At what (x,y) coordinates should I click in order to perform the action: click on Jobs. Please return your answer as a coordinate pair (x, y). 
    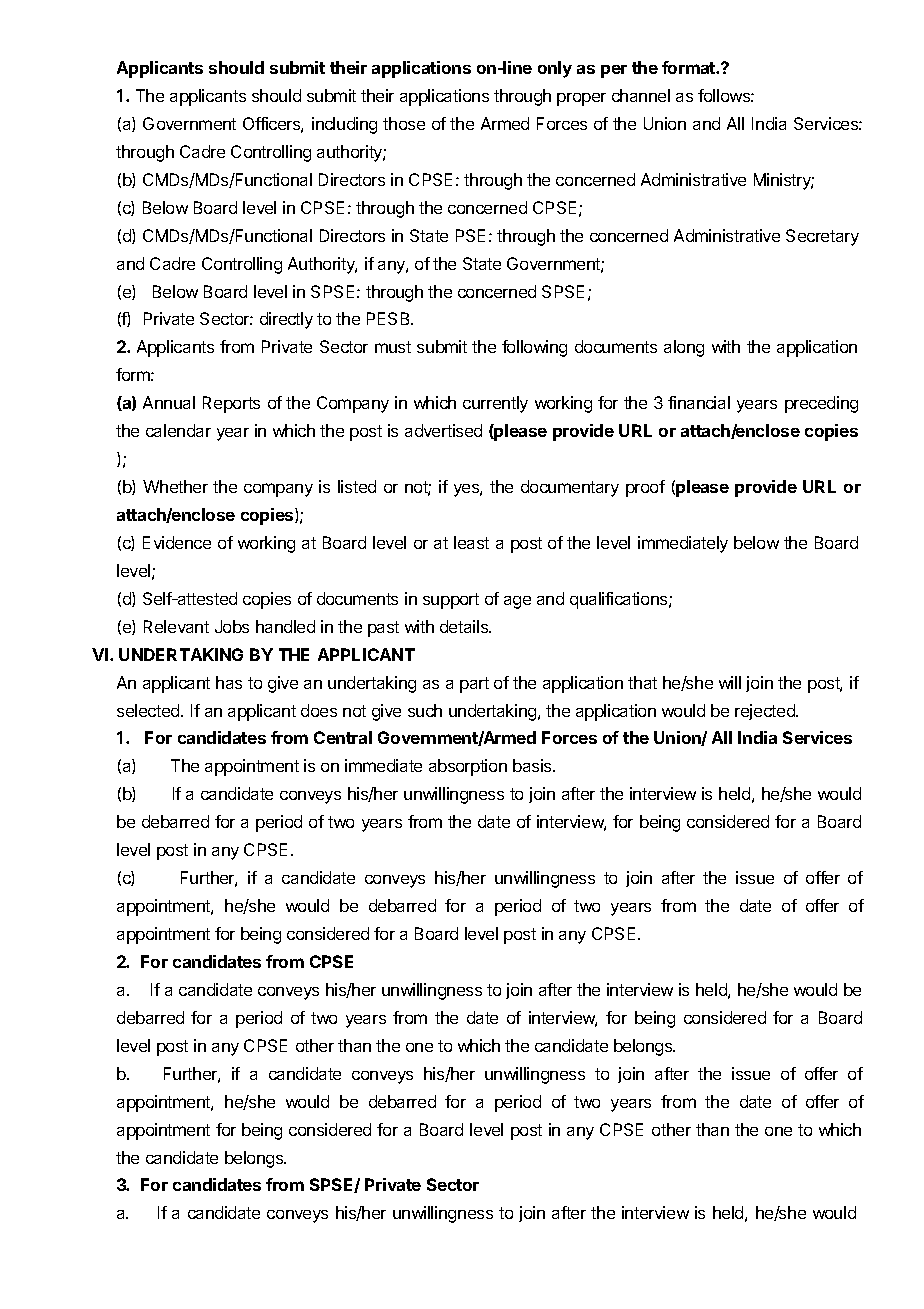
    Looking at the image, I should click on (232, 626).
